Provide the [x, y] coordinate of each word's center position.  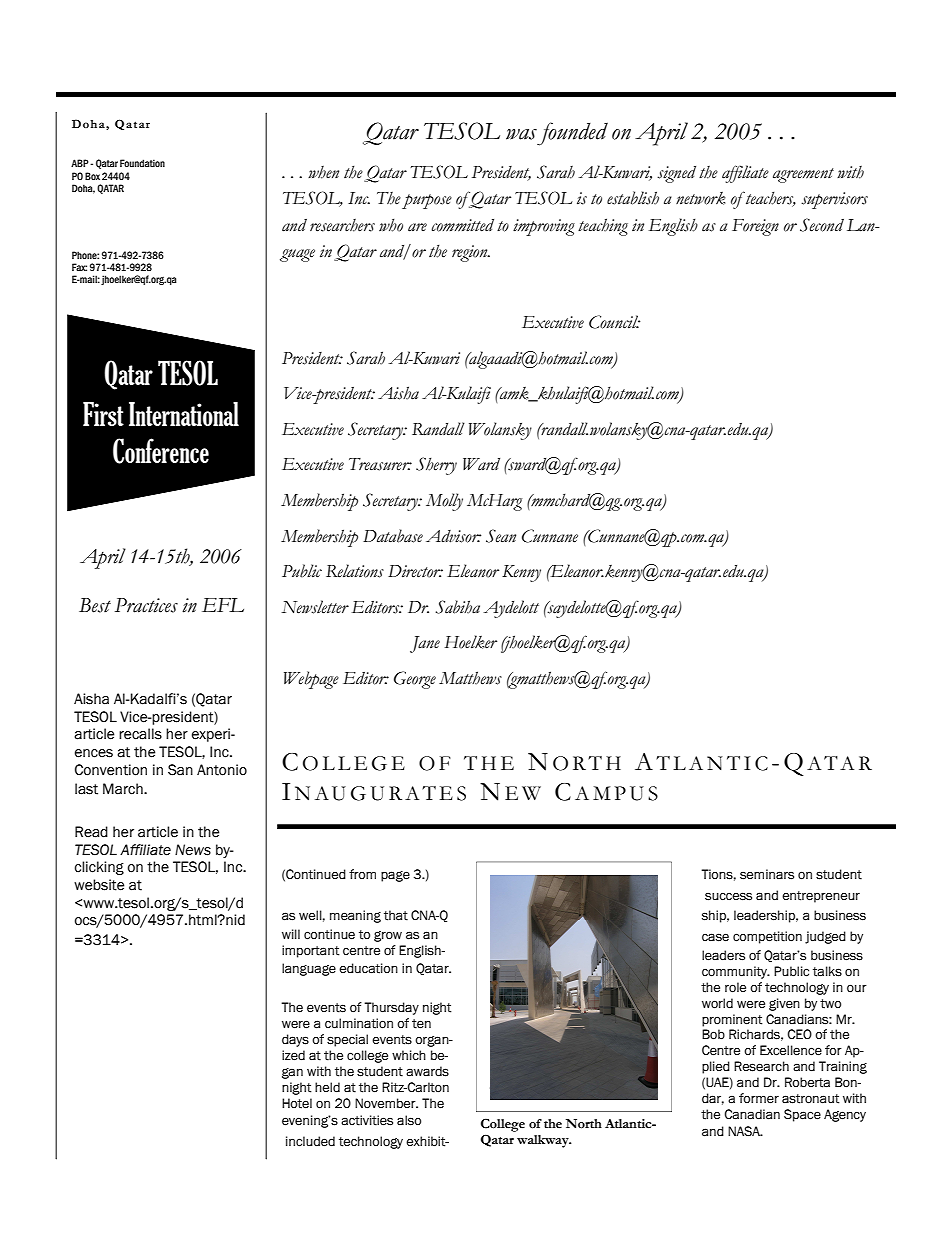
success [728, 896]
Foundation [142, 163]
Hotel [297, 1103]
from [362, 874]
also [409, 1120]
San [180, 770]
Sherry [436, 466]
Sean [501, 536]
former [759, 1098]
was [521, 134]
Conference [161, 451]
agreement [803, 175]
